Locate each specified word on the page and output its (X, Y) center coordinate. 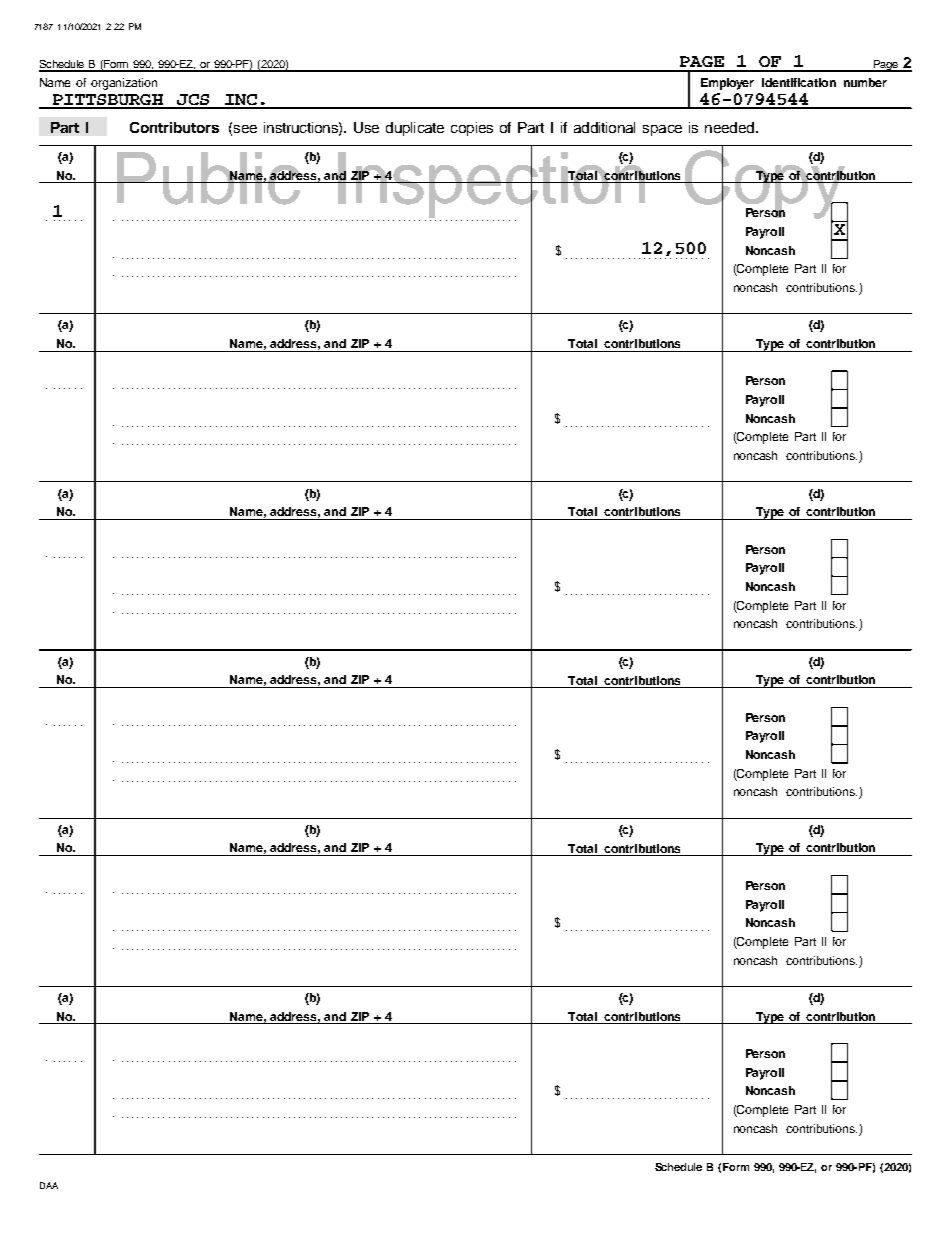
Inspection (492, 185)
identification (799, 82)
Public (209, 178)
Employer (727, 84)
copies (472, 129)
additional (604, 127)
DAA (49, 1185)
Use (366, 127)
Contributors (174, 127)
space (662, 130)
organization (124, 84)
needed (729, 127)
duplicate (415, 129)
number (865, 82)
